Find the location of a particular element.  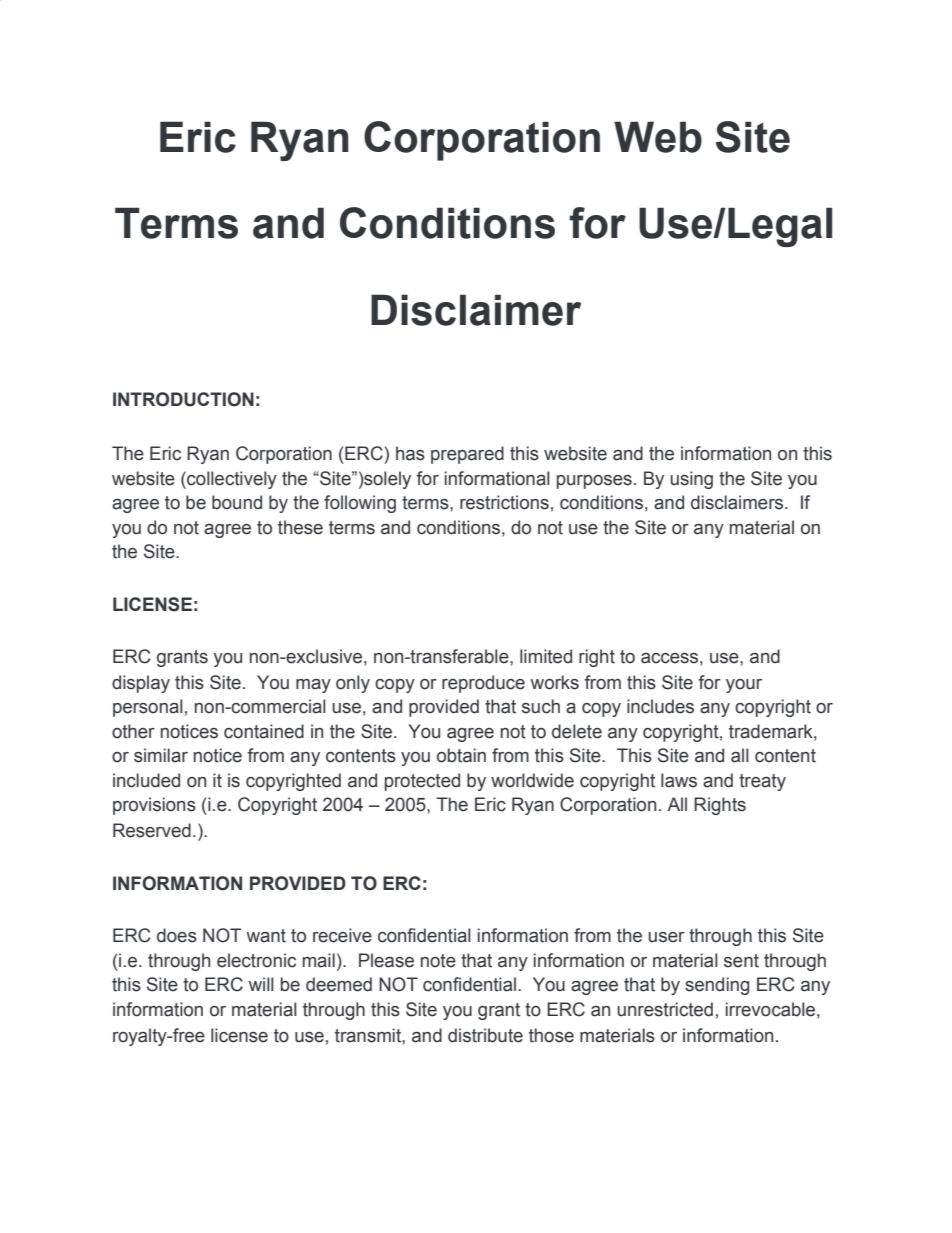

includes is located at coordinates (660, 706).
